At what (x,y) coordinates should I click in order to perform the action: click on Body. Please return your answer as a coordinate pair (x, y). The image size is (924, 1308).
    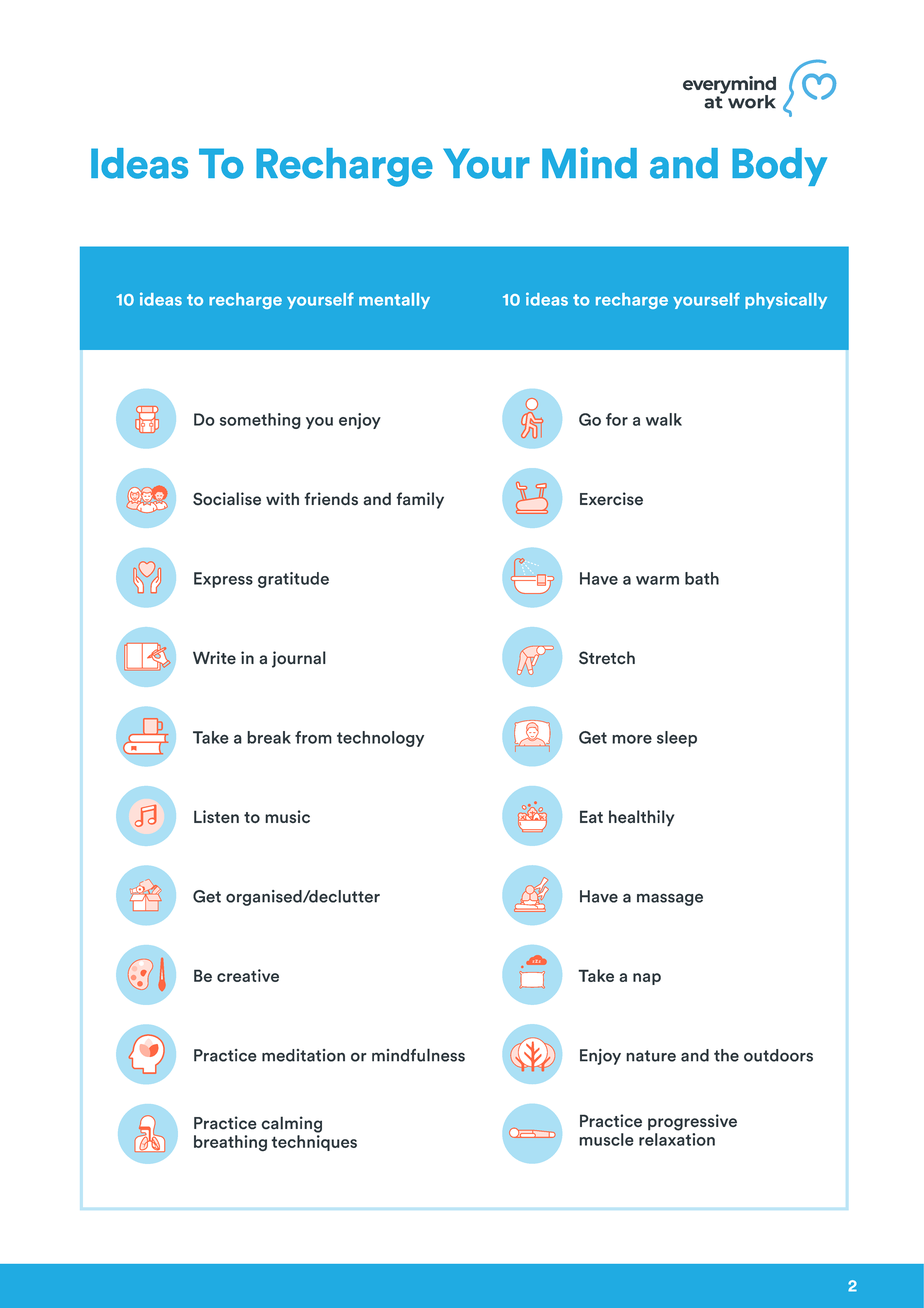
    Looking at the image, I should click on (779, 167).
